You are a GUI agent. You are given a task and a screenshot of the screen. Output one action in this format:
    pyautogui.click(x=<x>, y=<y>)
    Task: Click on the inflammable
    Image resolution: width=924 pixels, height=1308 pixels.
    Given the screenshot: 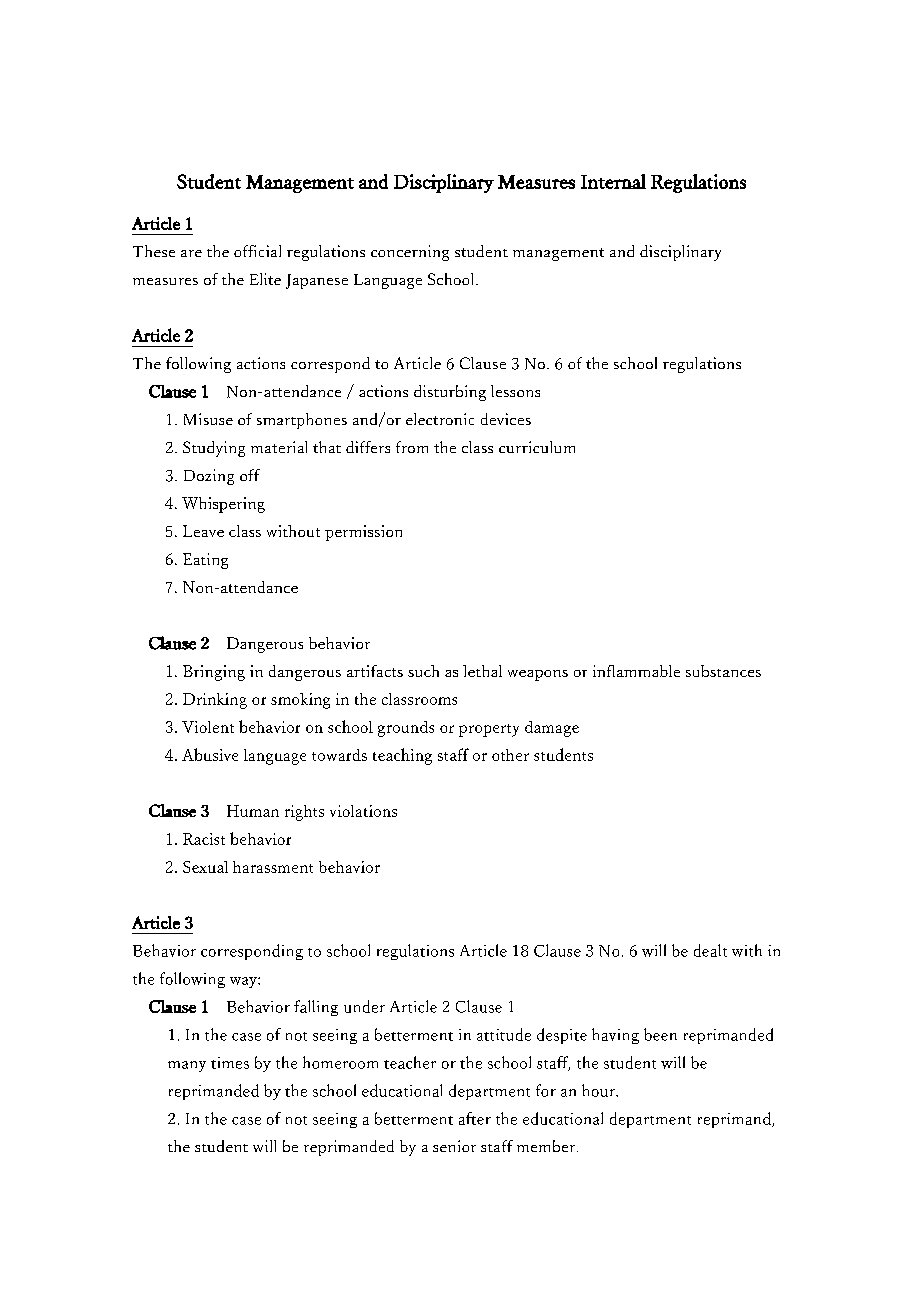 What is the action you would take?
    pyautogui.click(x=636, y=671)
